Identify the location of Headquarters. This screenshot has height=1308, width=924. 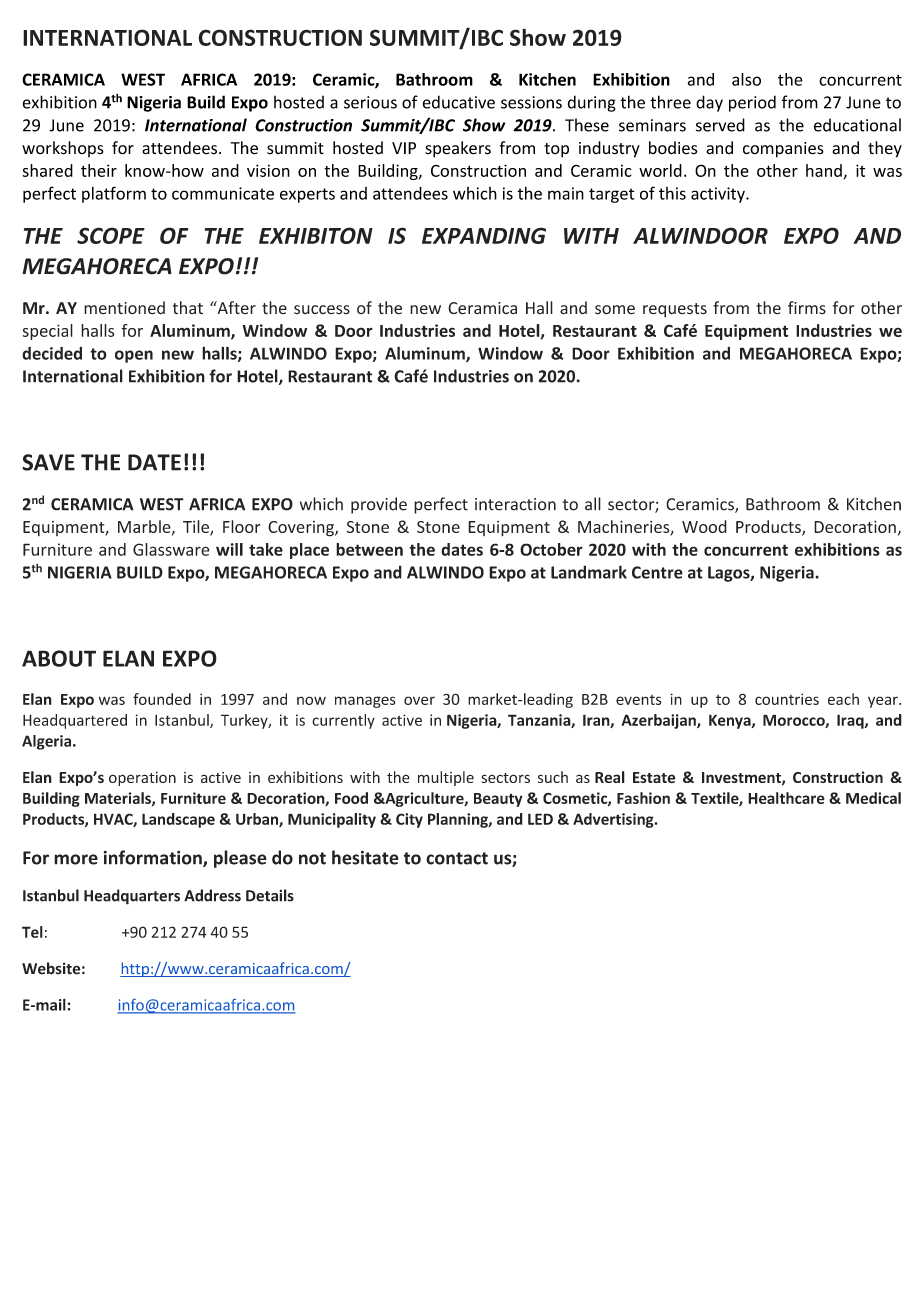
(132, 897).
